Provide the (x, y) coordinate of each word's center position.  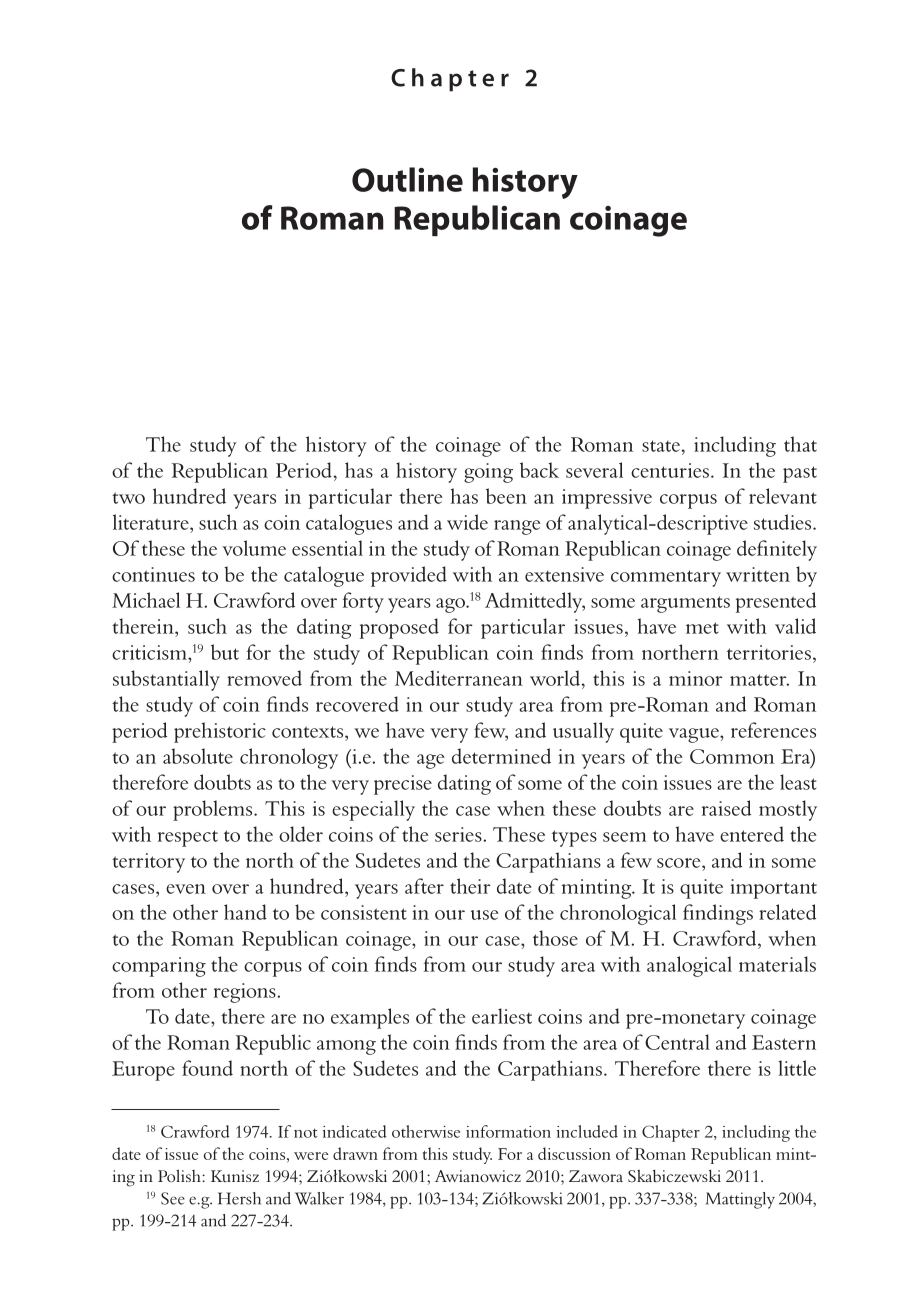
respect (188, 838)
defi (752, 548)
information (508, 1131)
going (488, 473)
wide (467, 522)
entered (752, 834)
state (661, 446)
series (459, 834)
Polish (180, 1175)
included (587, 1131)
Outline (407, 179)
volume (254, 548)
